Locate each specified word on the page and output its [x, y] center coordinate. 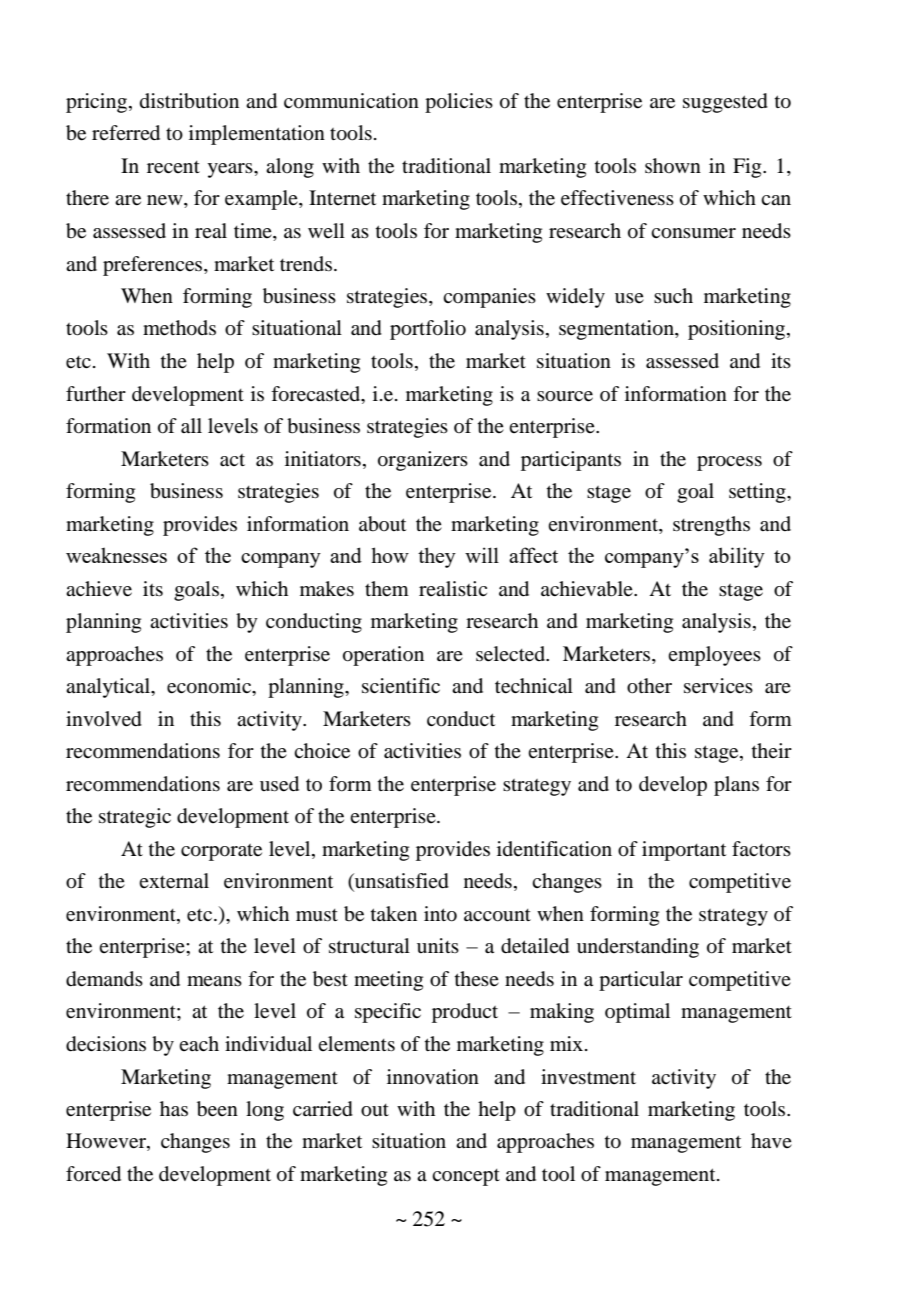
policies [459, 103]
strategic [135, 818]
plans [736, 786]
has [174, 1109]
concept [466, 1177]
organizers [423, 461]
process [729, 463]
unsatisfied [401, 882]
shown [673, 165]
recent [173, 167]
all [191, 426]
